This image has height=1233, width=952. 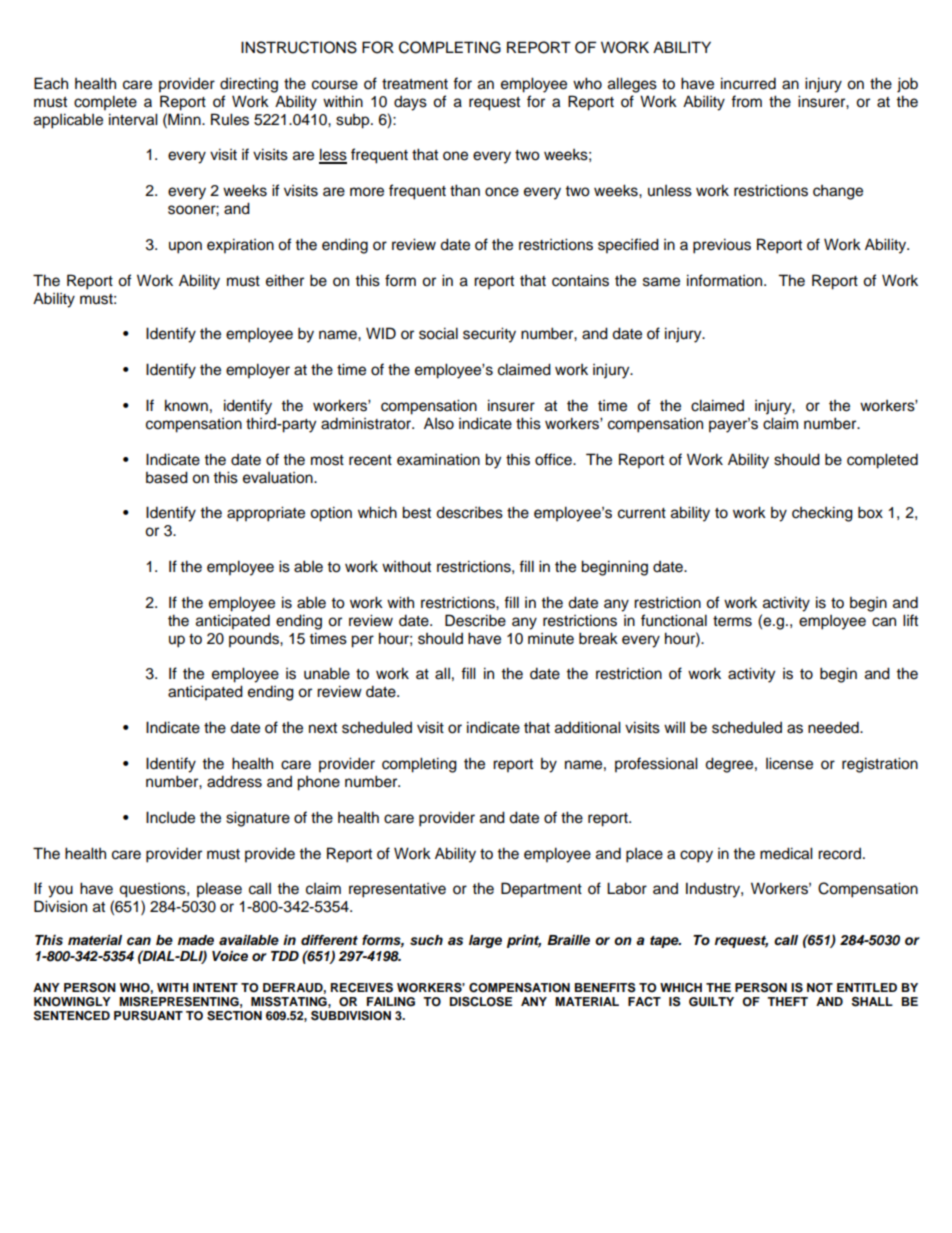 What do you see at coordinates (822, 514) in the image?
I see `checking` at bounding box center [822, 514].
